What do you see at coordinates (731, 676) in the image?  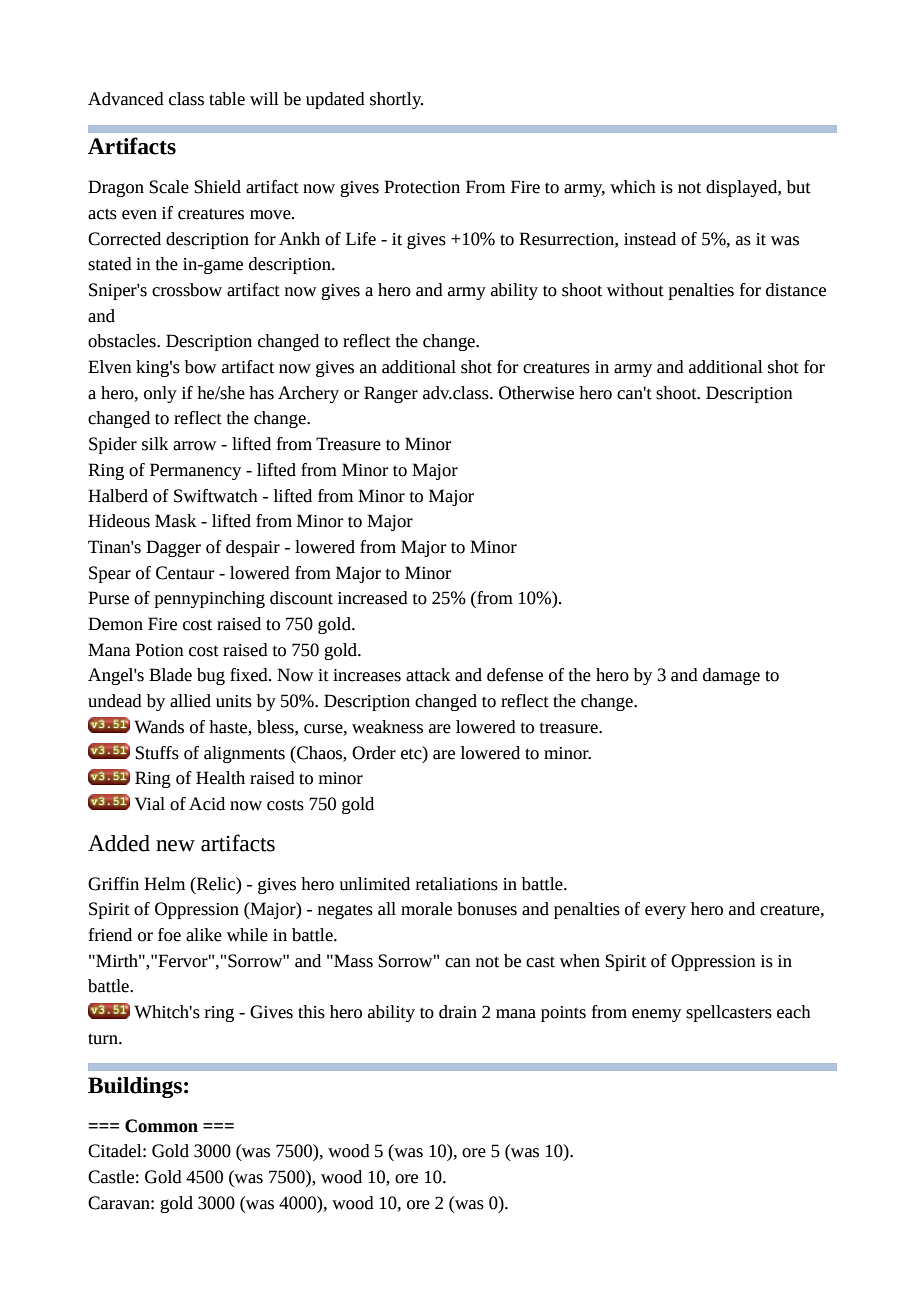 I see `damage` at bounding box center [731, 676].
